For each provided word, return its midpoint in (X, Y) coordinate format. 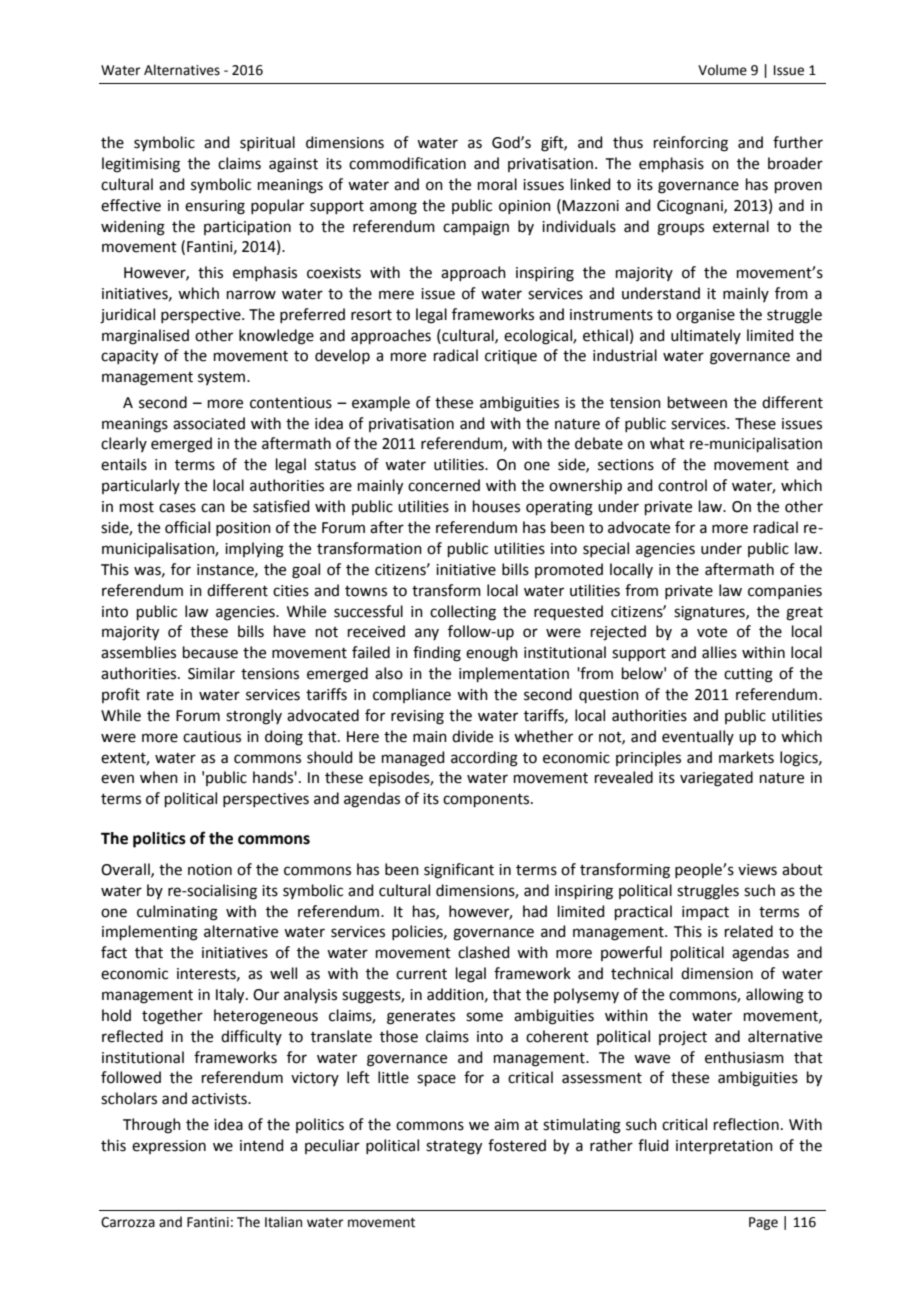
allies (719, 652)
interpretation (724, 1147)
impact (705, 913)
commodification (407, 163)
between (697, 402)
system (223, 378)
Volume (722, 70)
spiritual (267, 143)
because (210, 652)
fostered (517, 1145)
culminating (177, 913)
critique (511, 357)
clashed (484, 952)
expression (169, 1147)
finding (437, 654)
